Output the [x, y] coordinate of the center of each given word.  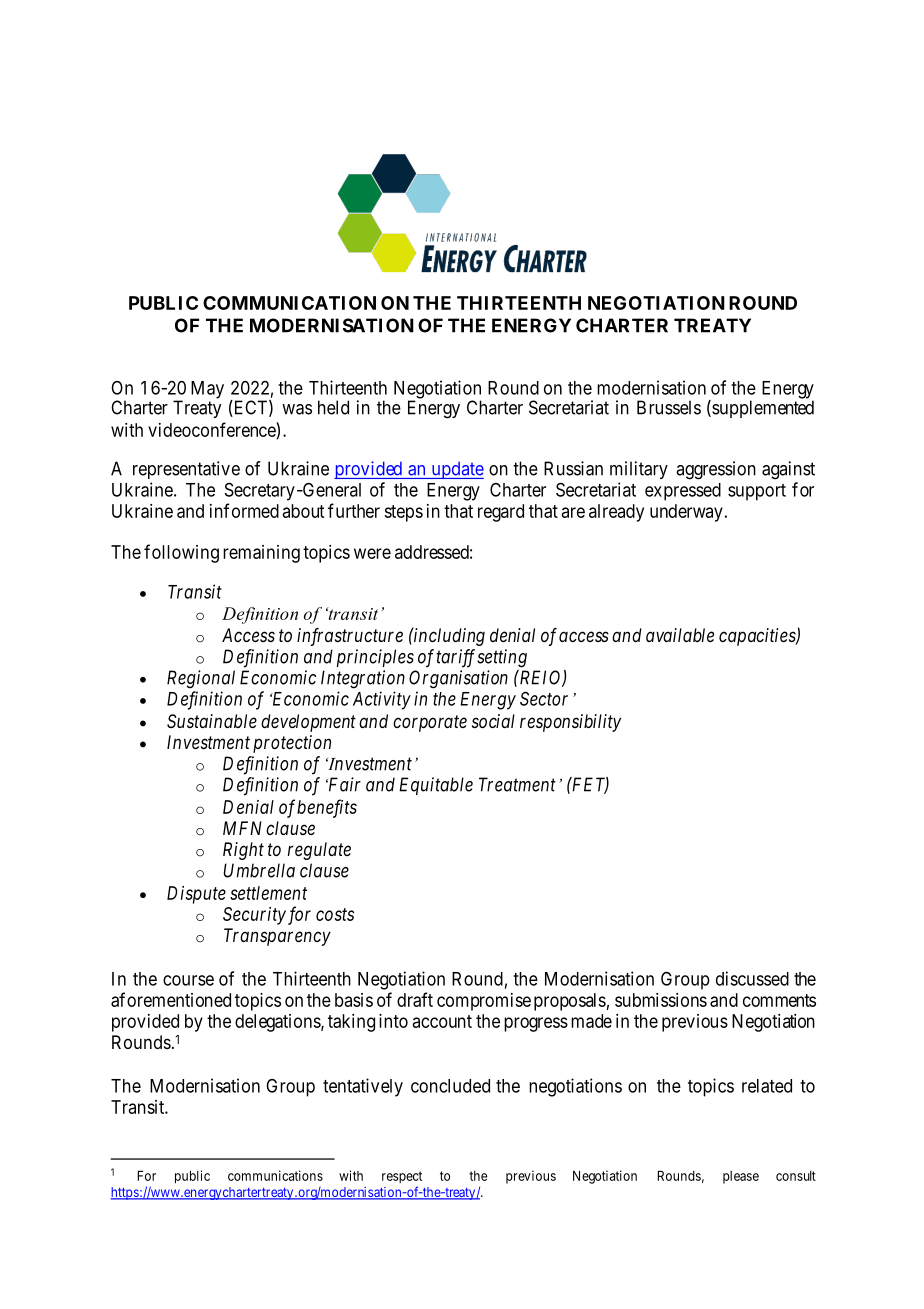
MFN [242, 828]
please [741, 1177]
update [456, 470]
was [297, 409]
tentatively [363, 1087]
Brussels [669, 407]
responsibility [570, 723]
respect [402, 1177]
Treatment [517, 784]
